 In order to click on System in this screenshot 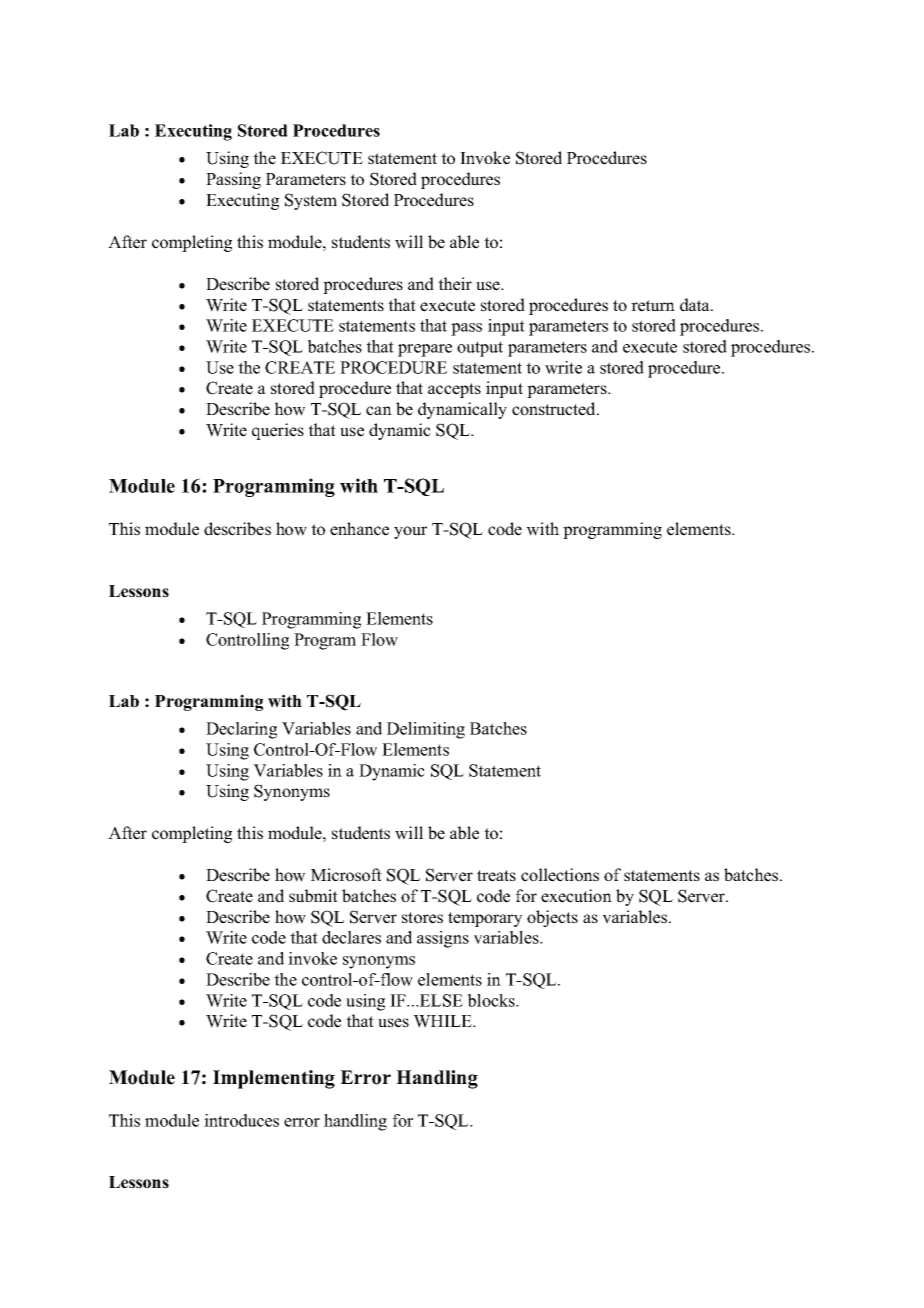, I will do `click(311, 201)`.
